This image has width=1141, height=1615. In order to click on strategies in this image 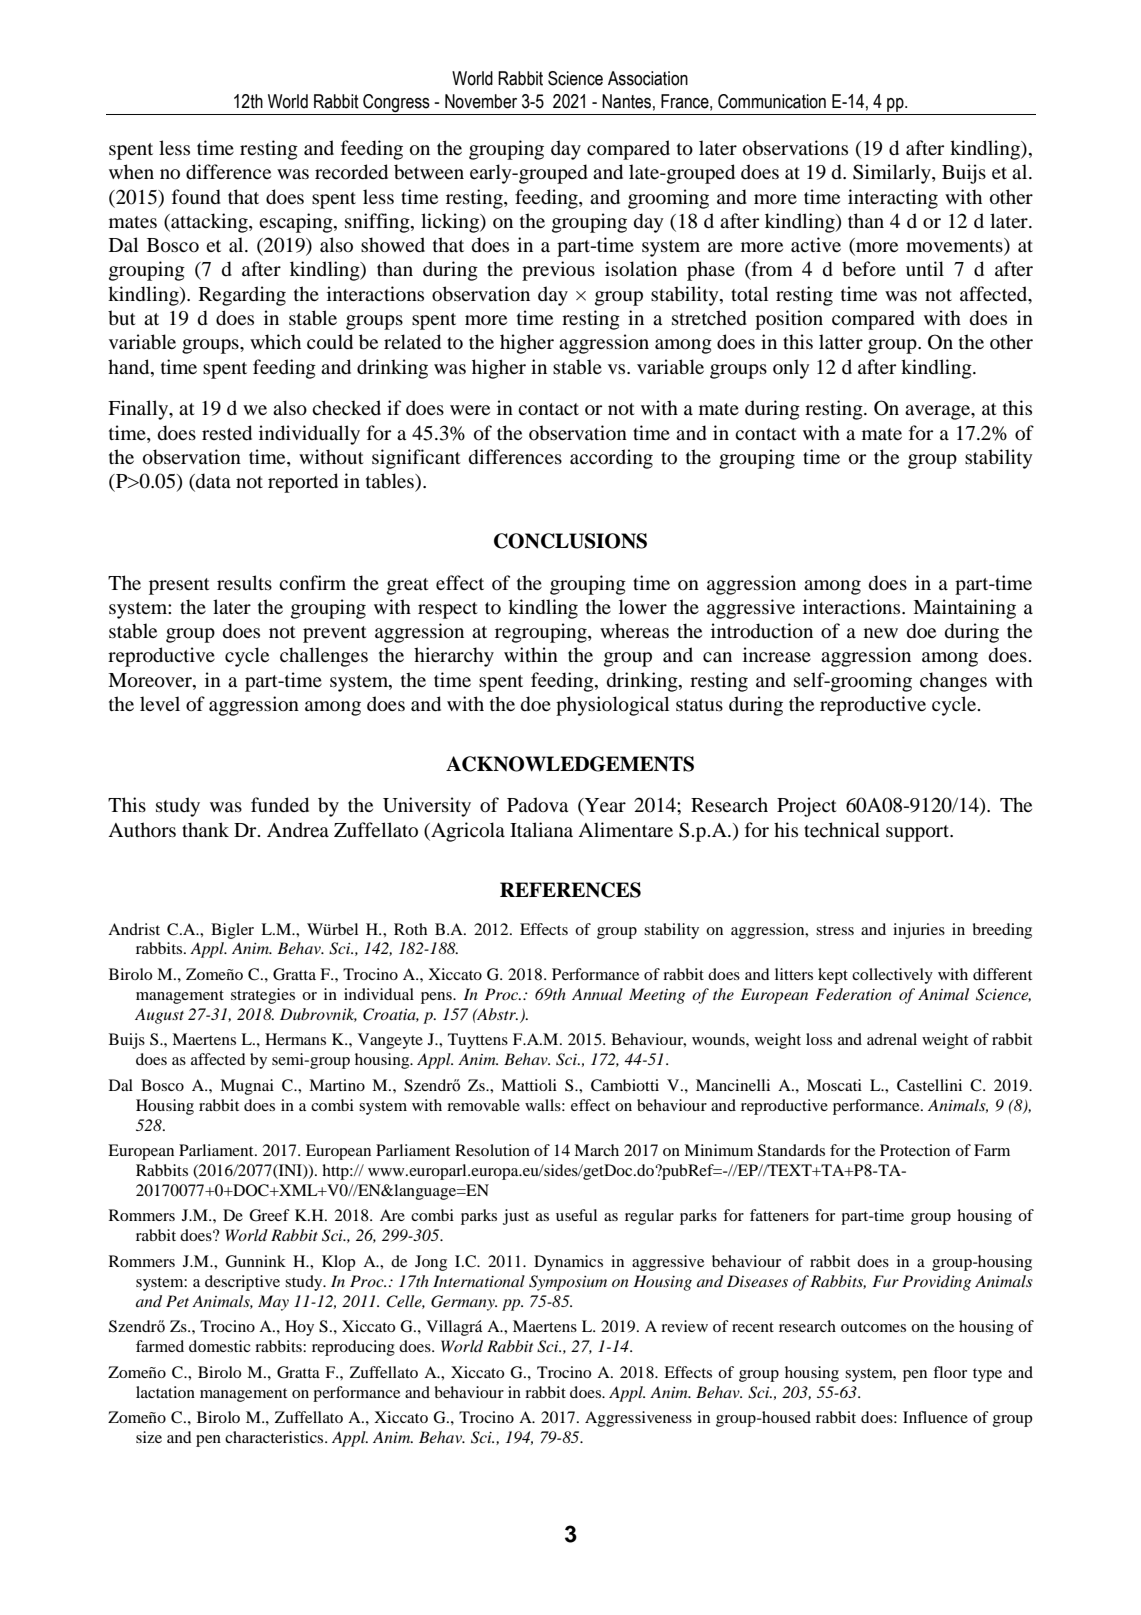, I will do `click(263, 996)`.
